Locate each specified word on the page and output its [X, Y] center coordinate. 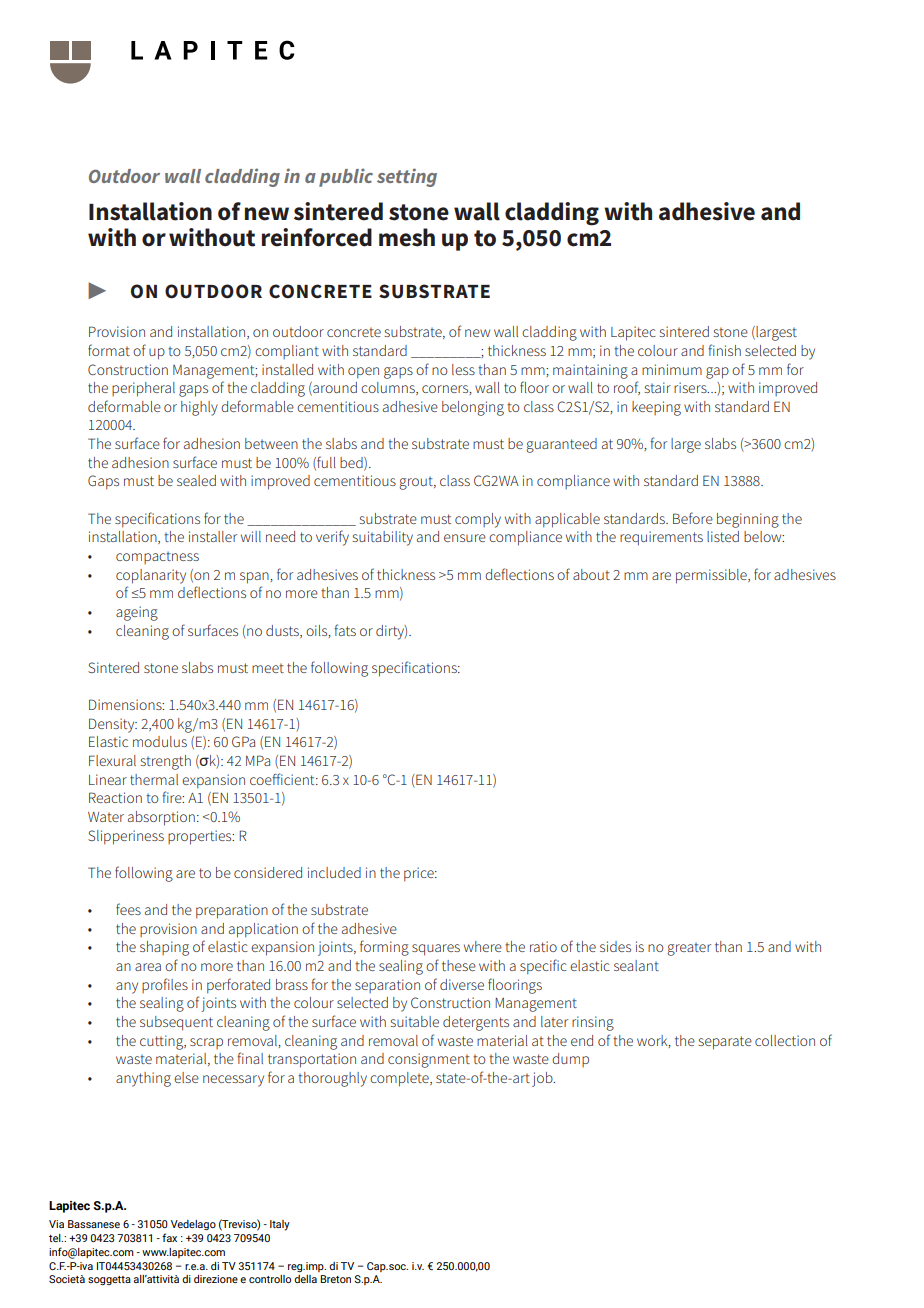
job [543, 1079]
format [109, 350]
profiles [165, 985]
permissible [712, 576]
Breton [335, 1279]
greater [689, 949]
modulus [160, 741]
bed [352, 463]
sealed [196, 480]
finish [724, 350]
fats [345, 630]
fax [169, 1237]
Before [693, 518]
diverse [462, 984]
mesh [407, 237]
